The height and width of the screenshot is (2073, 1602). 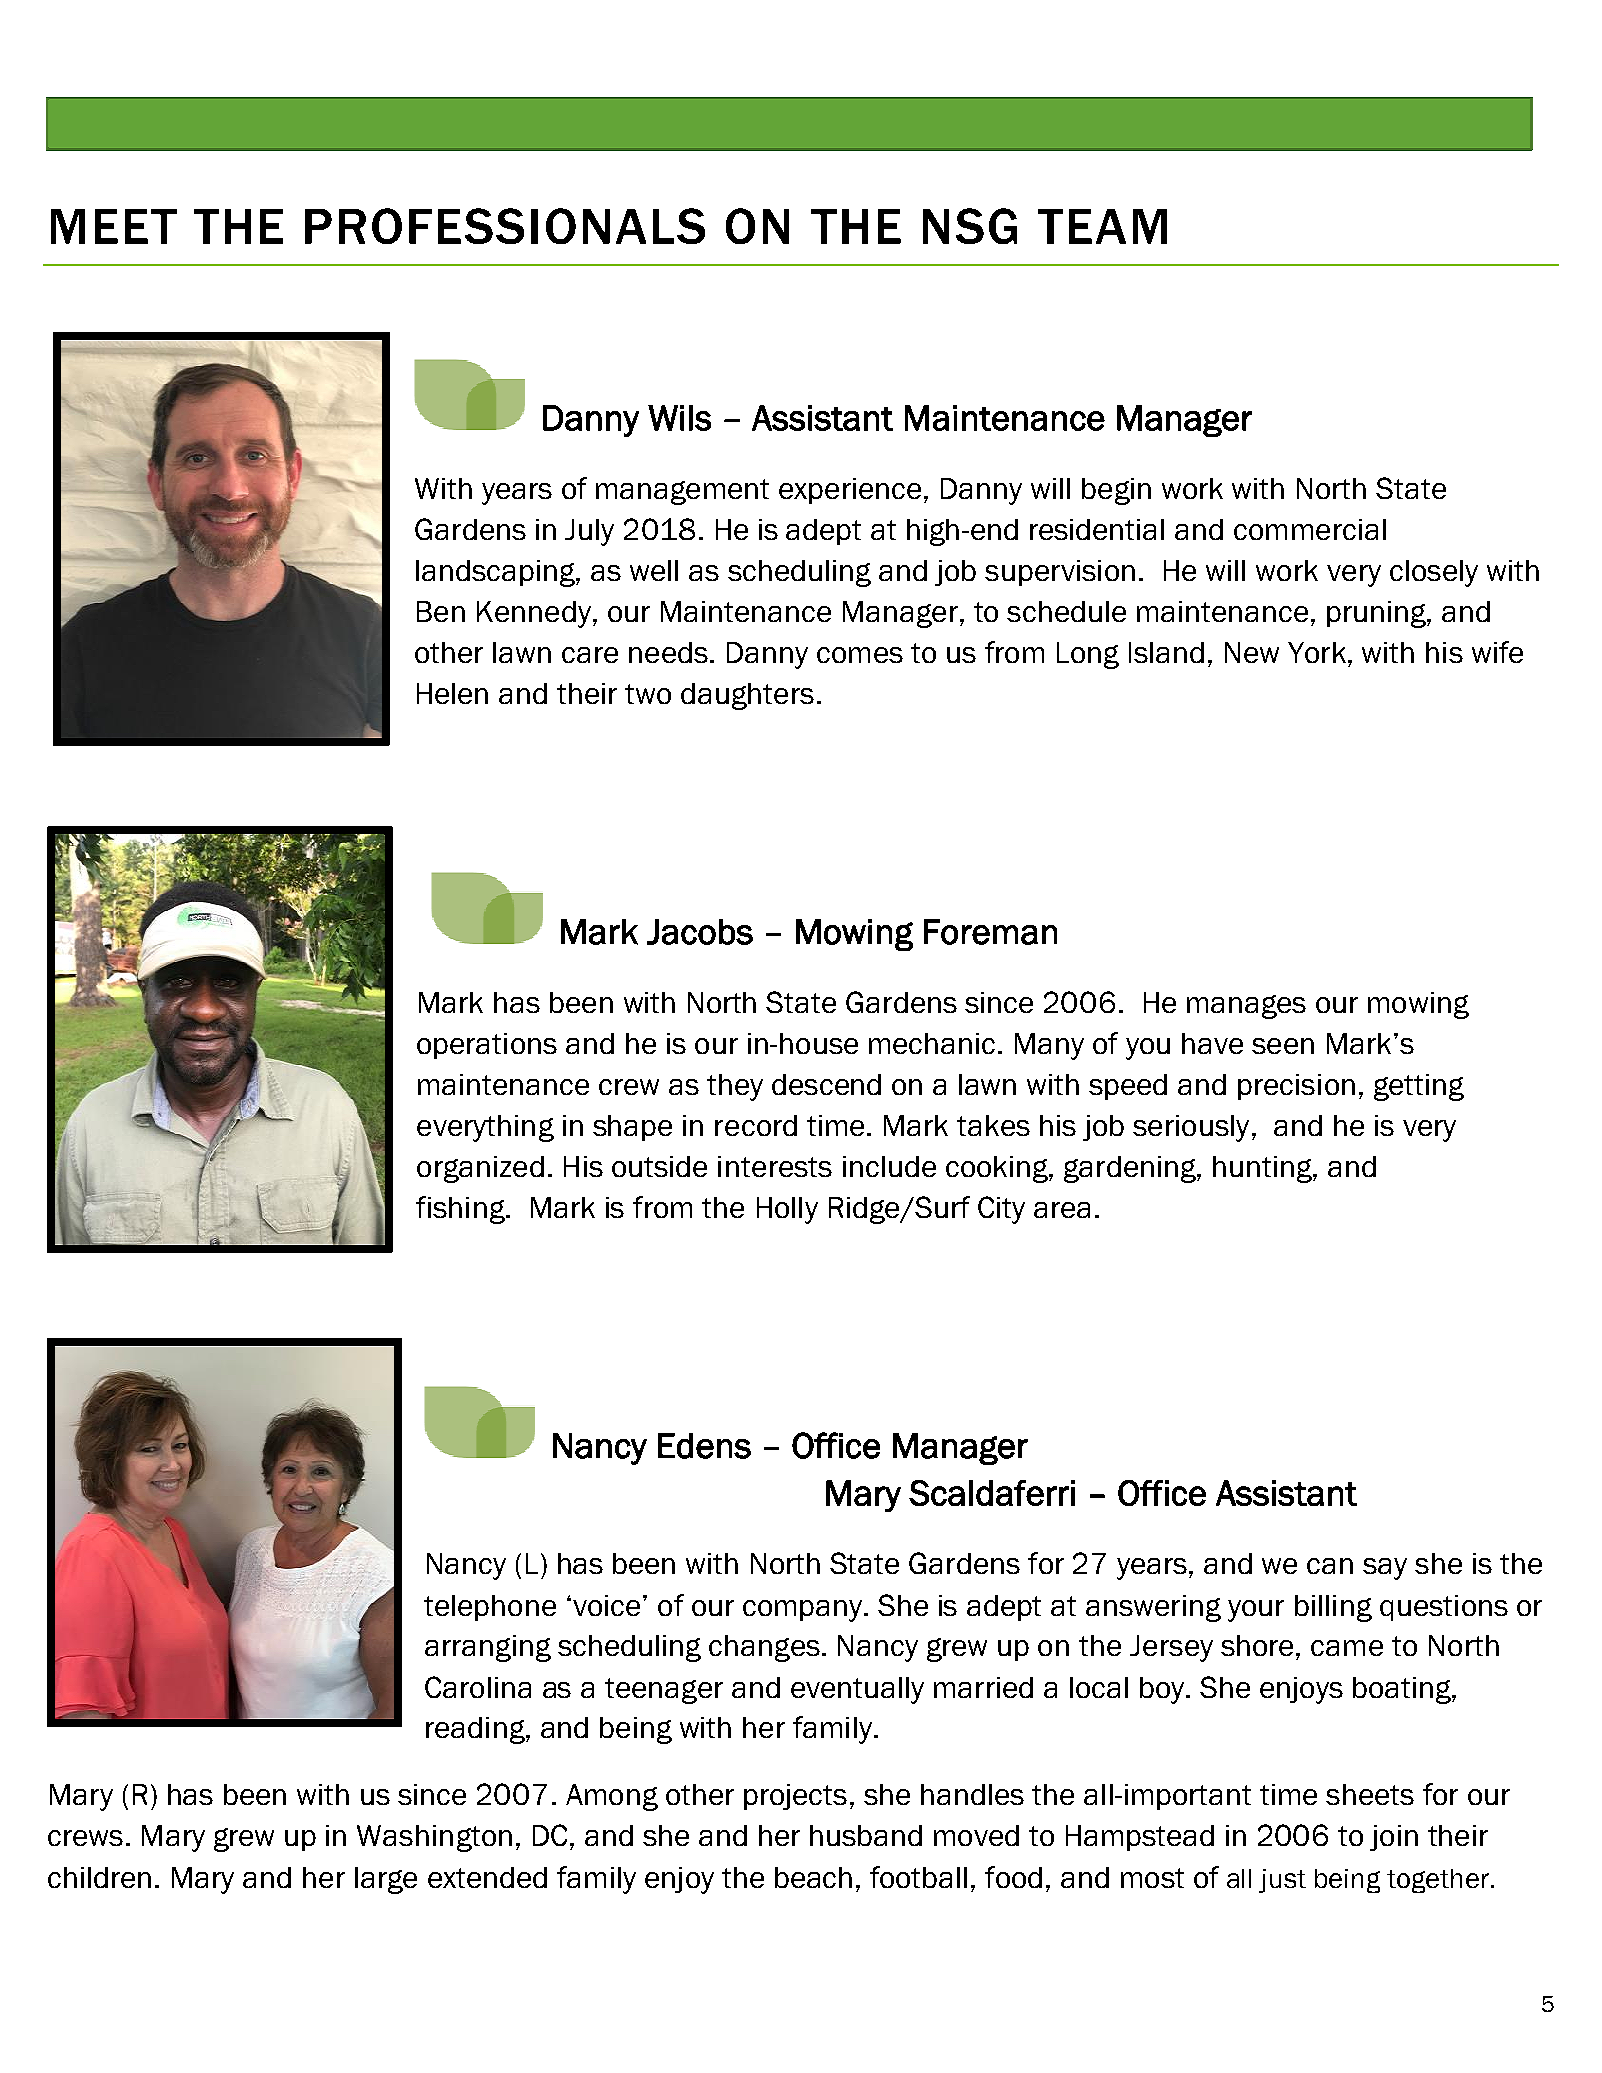 I want to click on York, so click(x=1317, y=652).
